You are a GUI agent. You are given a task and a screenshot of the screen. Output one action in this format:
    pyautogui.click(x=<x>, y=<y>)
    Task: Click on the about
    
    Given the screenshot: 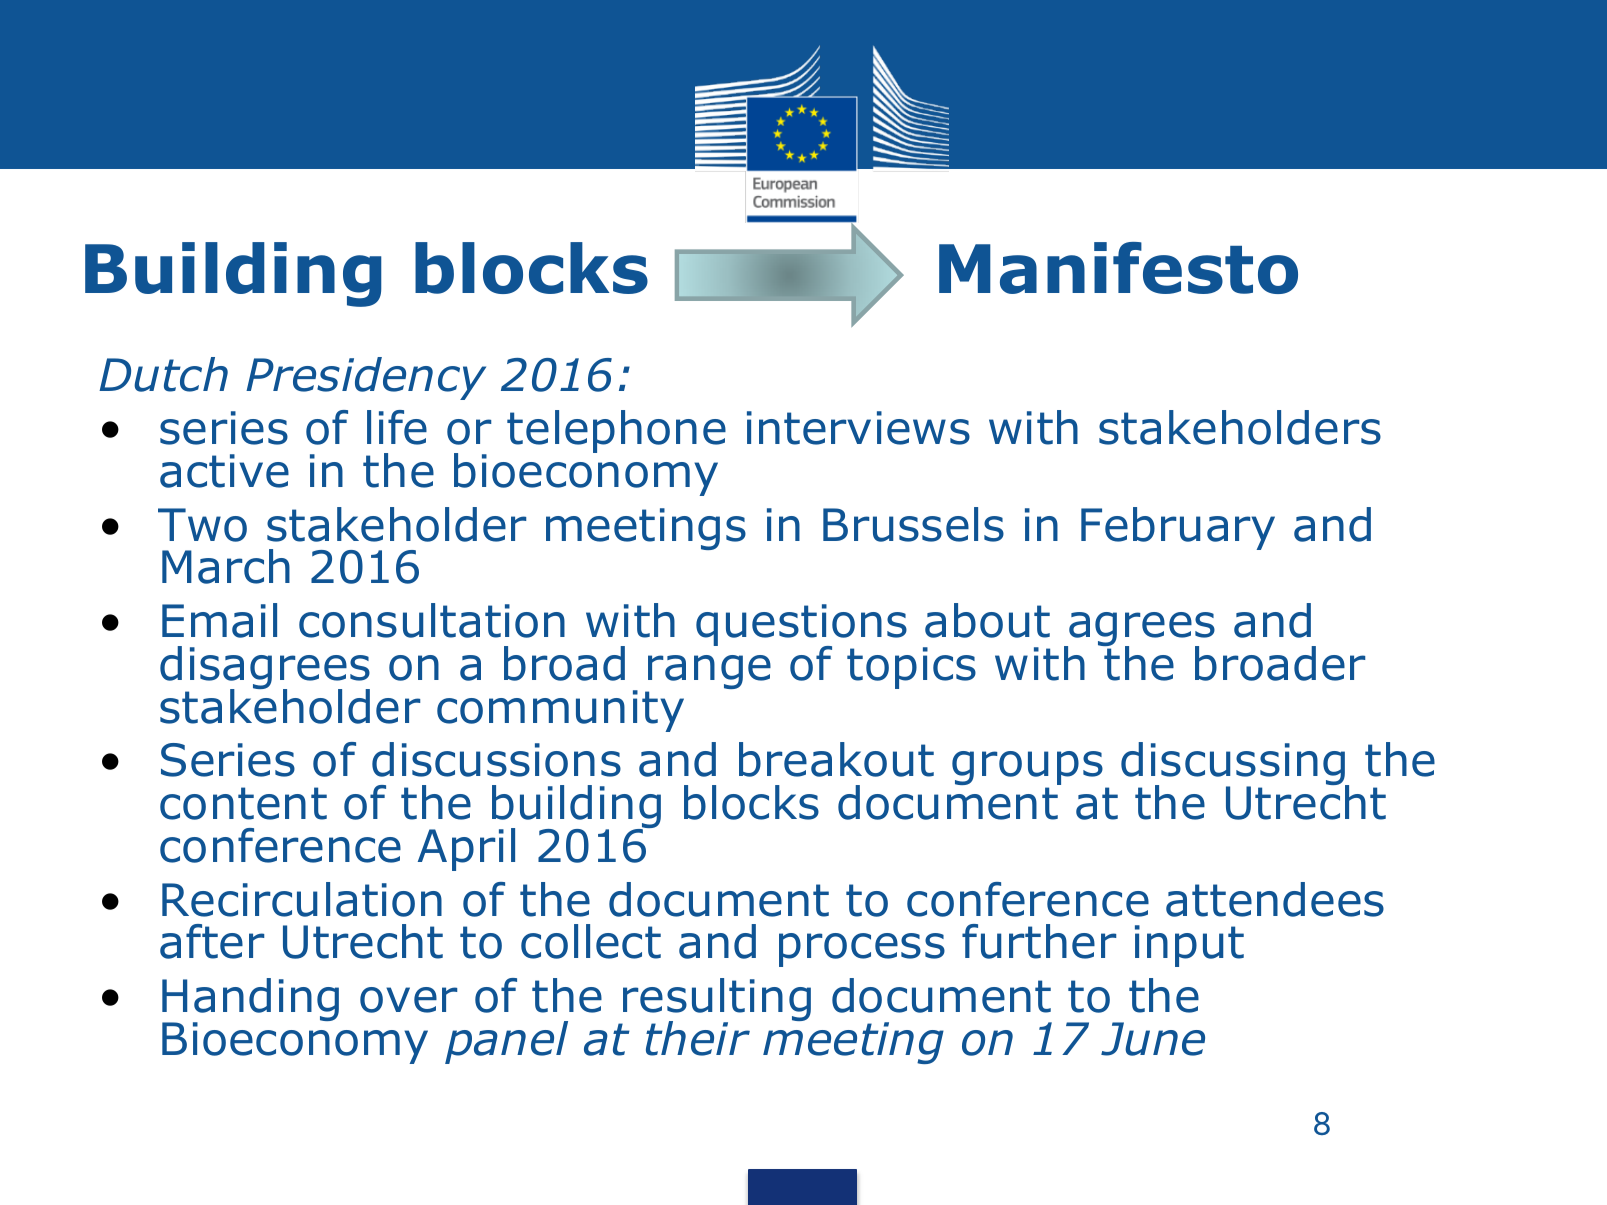 What is the action you would take?
    pyautogui.click(x=987, y=620)
